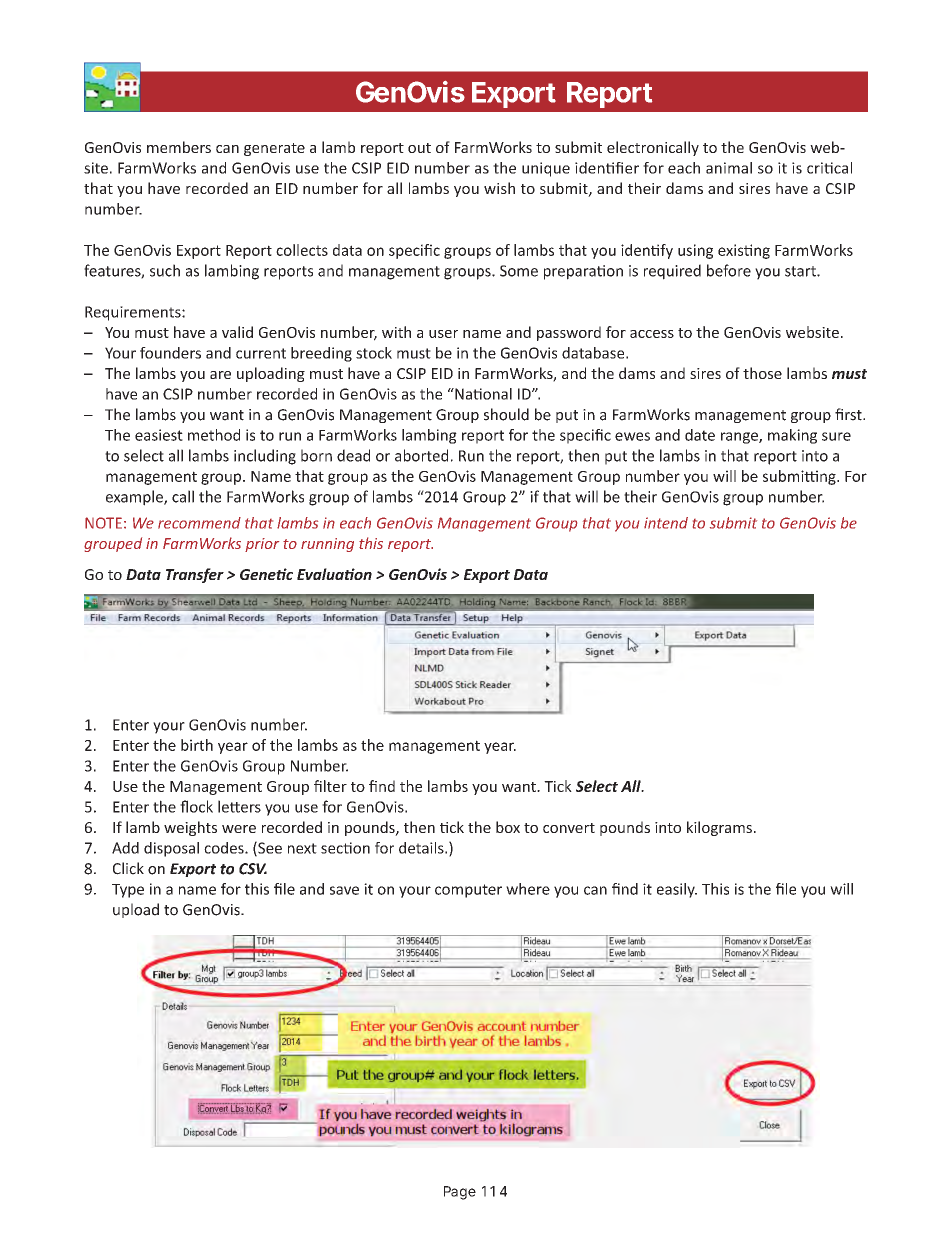  I want to click on range, so click(740, 438).
